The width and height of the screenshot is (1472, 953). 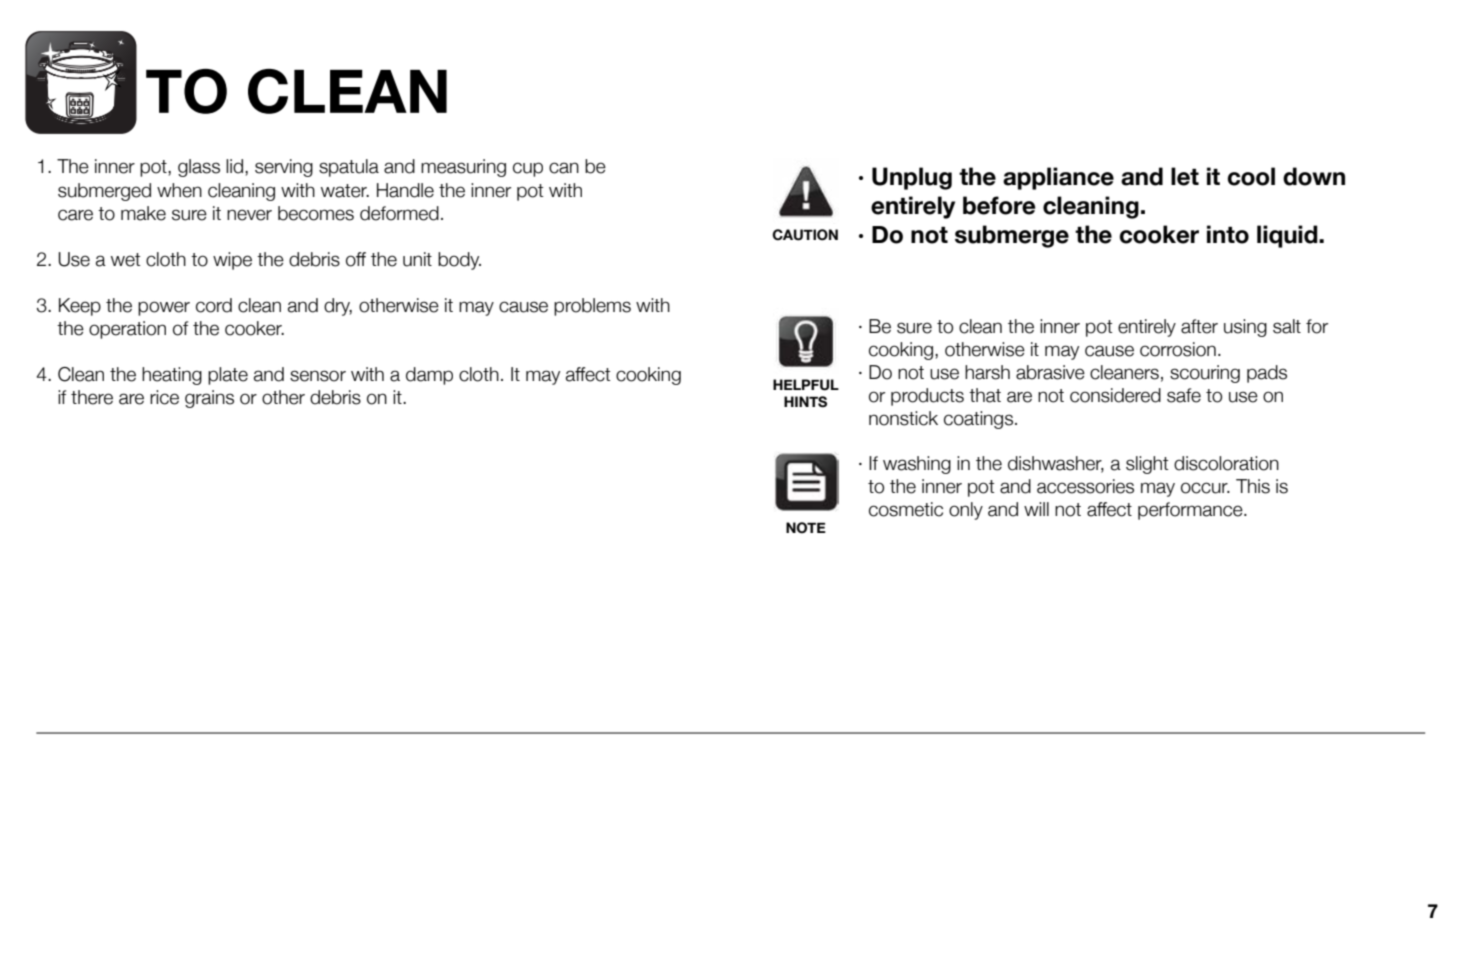 What do you see at coordinates (806, 528) in the screenshot?
I see `NOTE` at bounding box center [806, 528].
